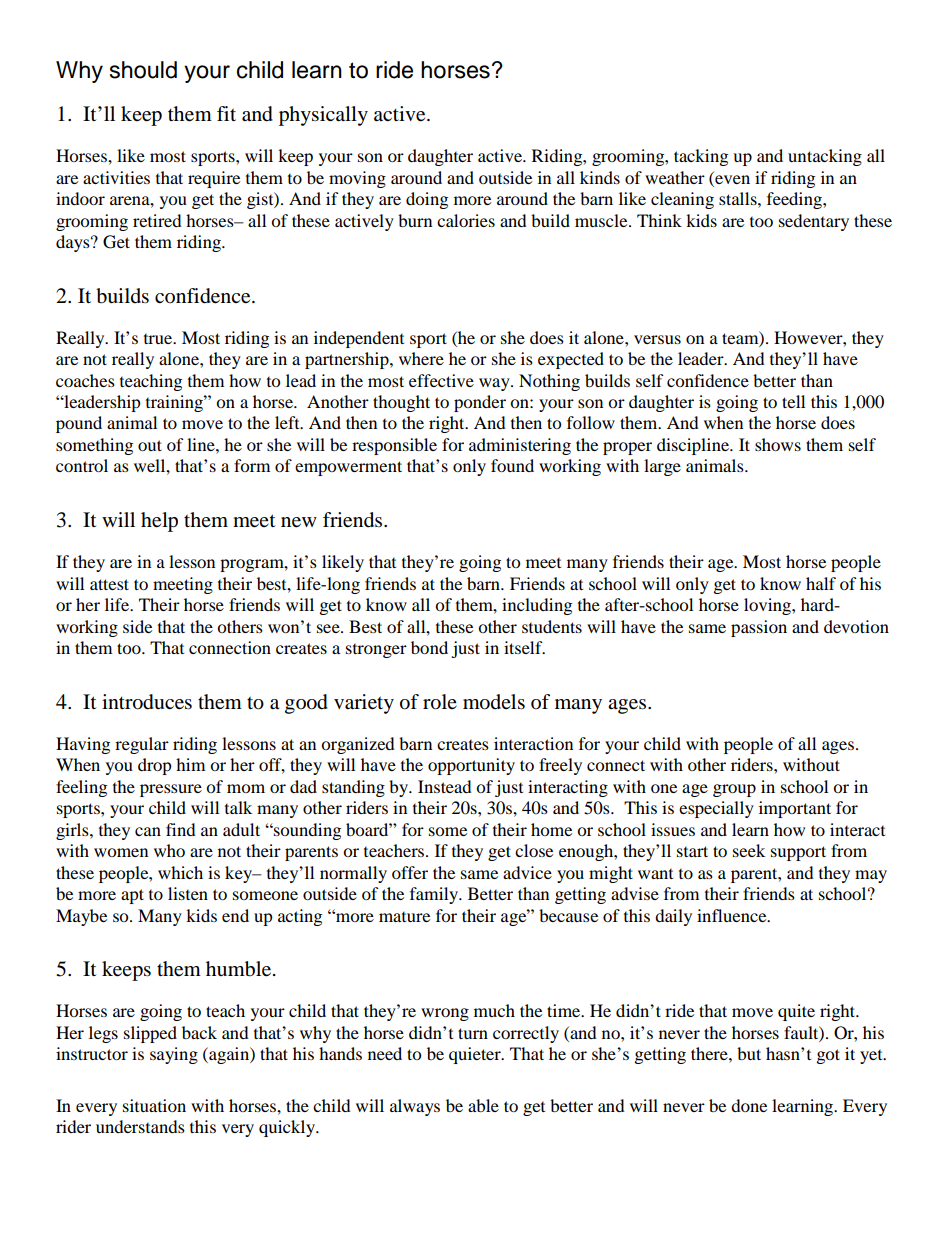 Image resolution: width=952 pixels, height=1233 pixels. I want to click on passion, so click(759, 628).
